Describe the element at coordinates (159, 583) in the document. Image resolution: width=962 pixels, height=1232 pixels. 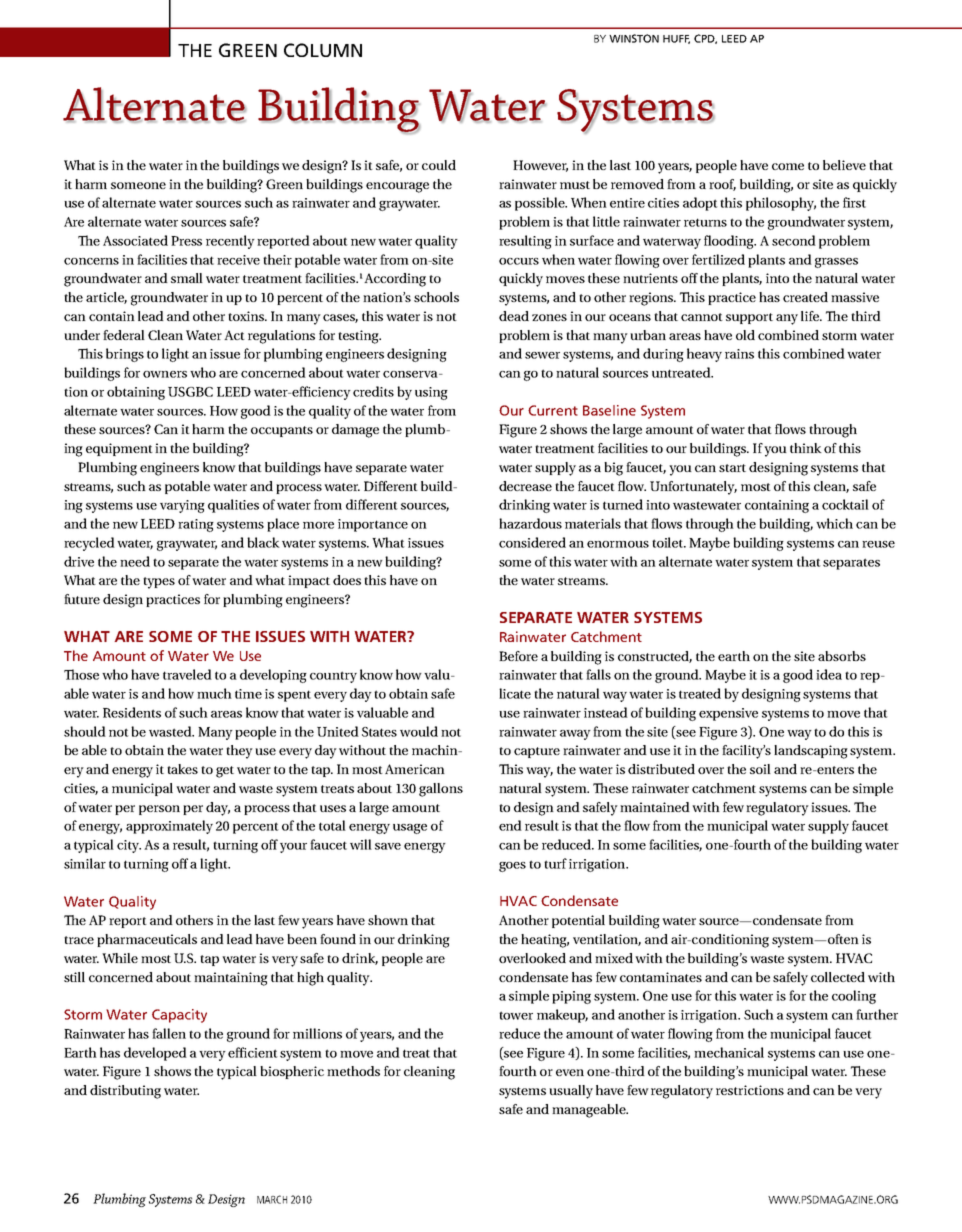
I see `types` at that location.
